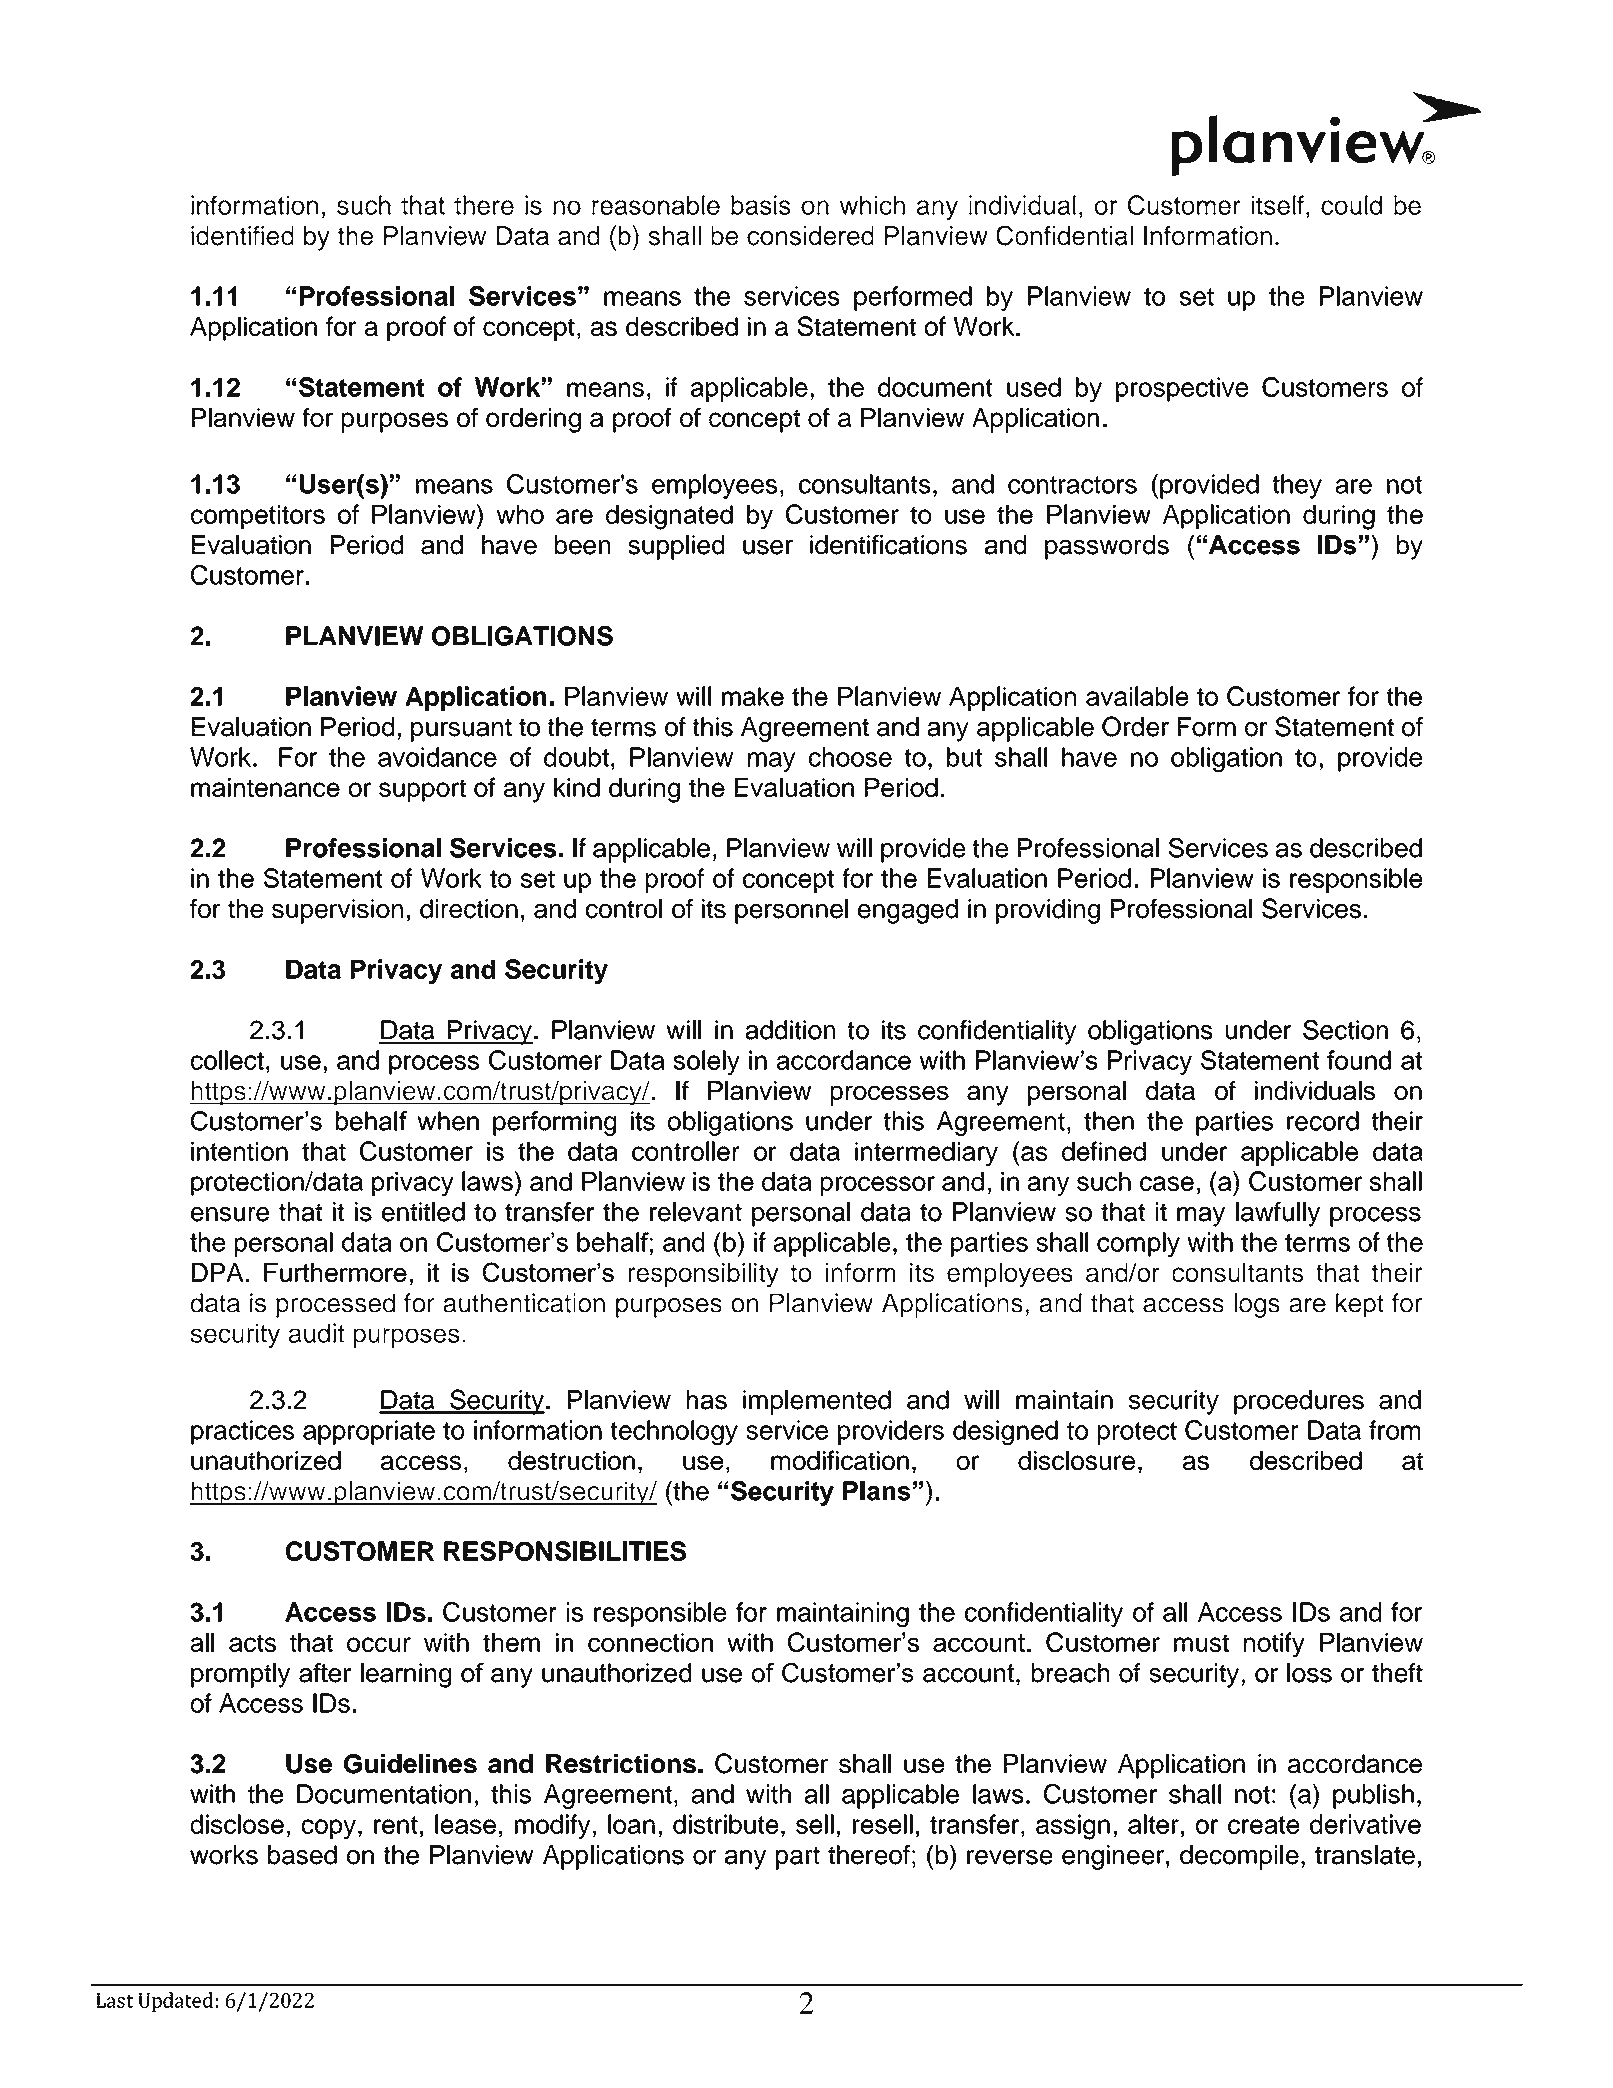  What do you see at coordinates (810, 236) in the page?
I see `considered` at bounding box center [810, 236].
